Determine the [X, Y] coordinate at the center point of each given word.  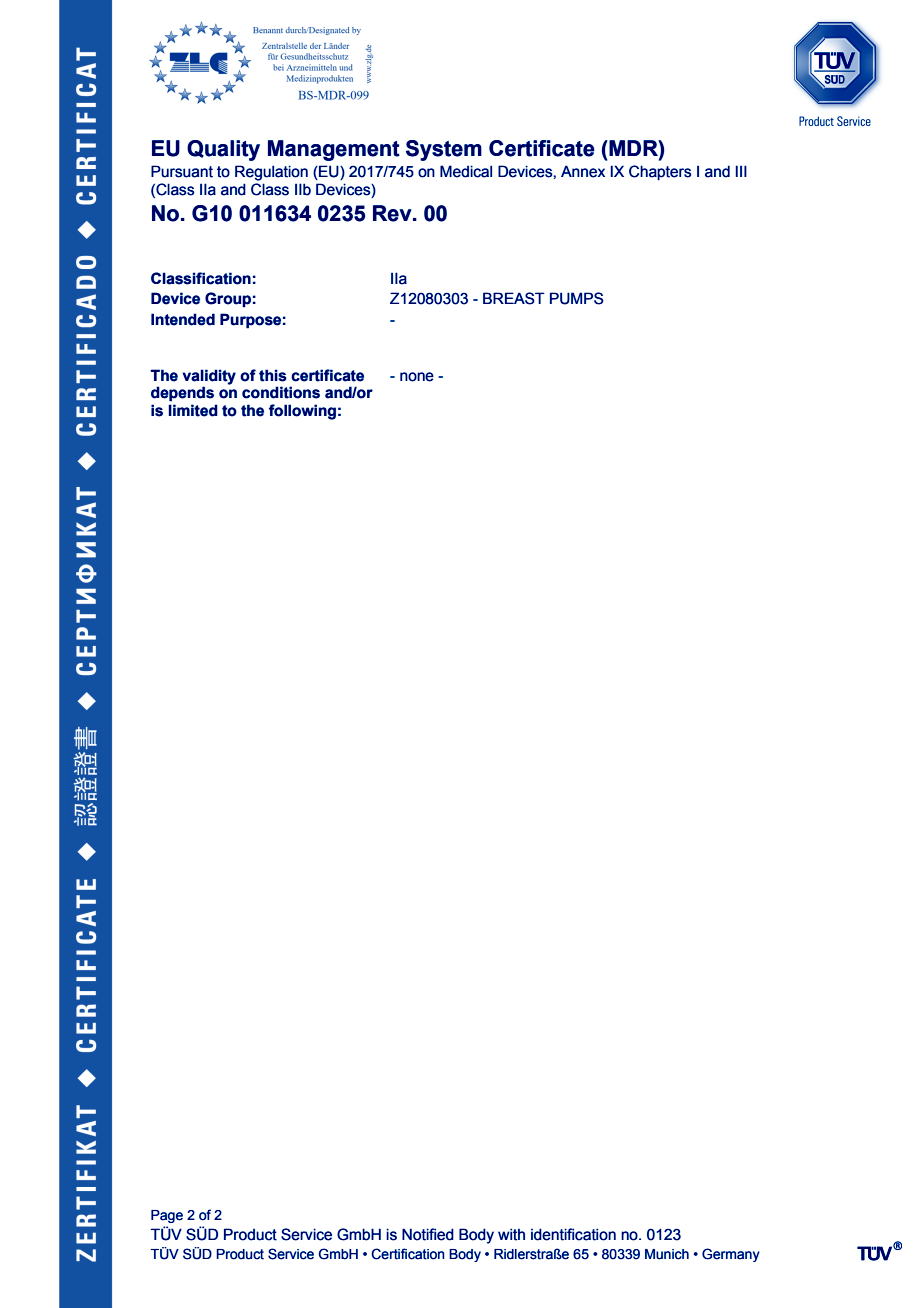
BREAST [514, 298]
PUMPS [577, 298]
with [511, 1234]
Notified [428, 1234]
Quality [223, 150]
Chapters [660, 173]
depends [182, 394]
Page [167, 1216]
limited [193, 410]
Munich [667, 1254]
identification [573, 1234]
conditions [281, 392]
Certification [408, 1254]
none [417, 377]
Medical [466, 171]
